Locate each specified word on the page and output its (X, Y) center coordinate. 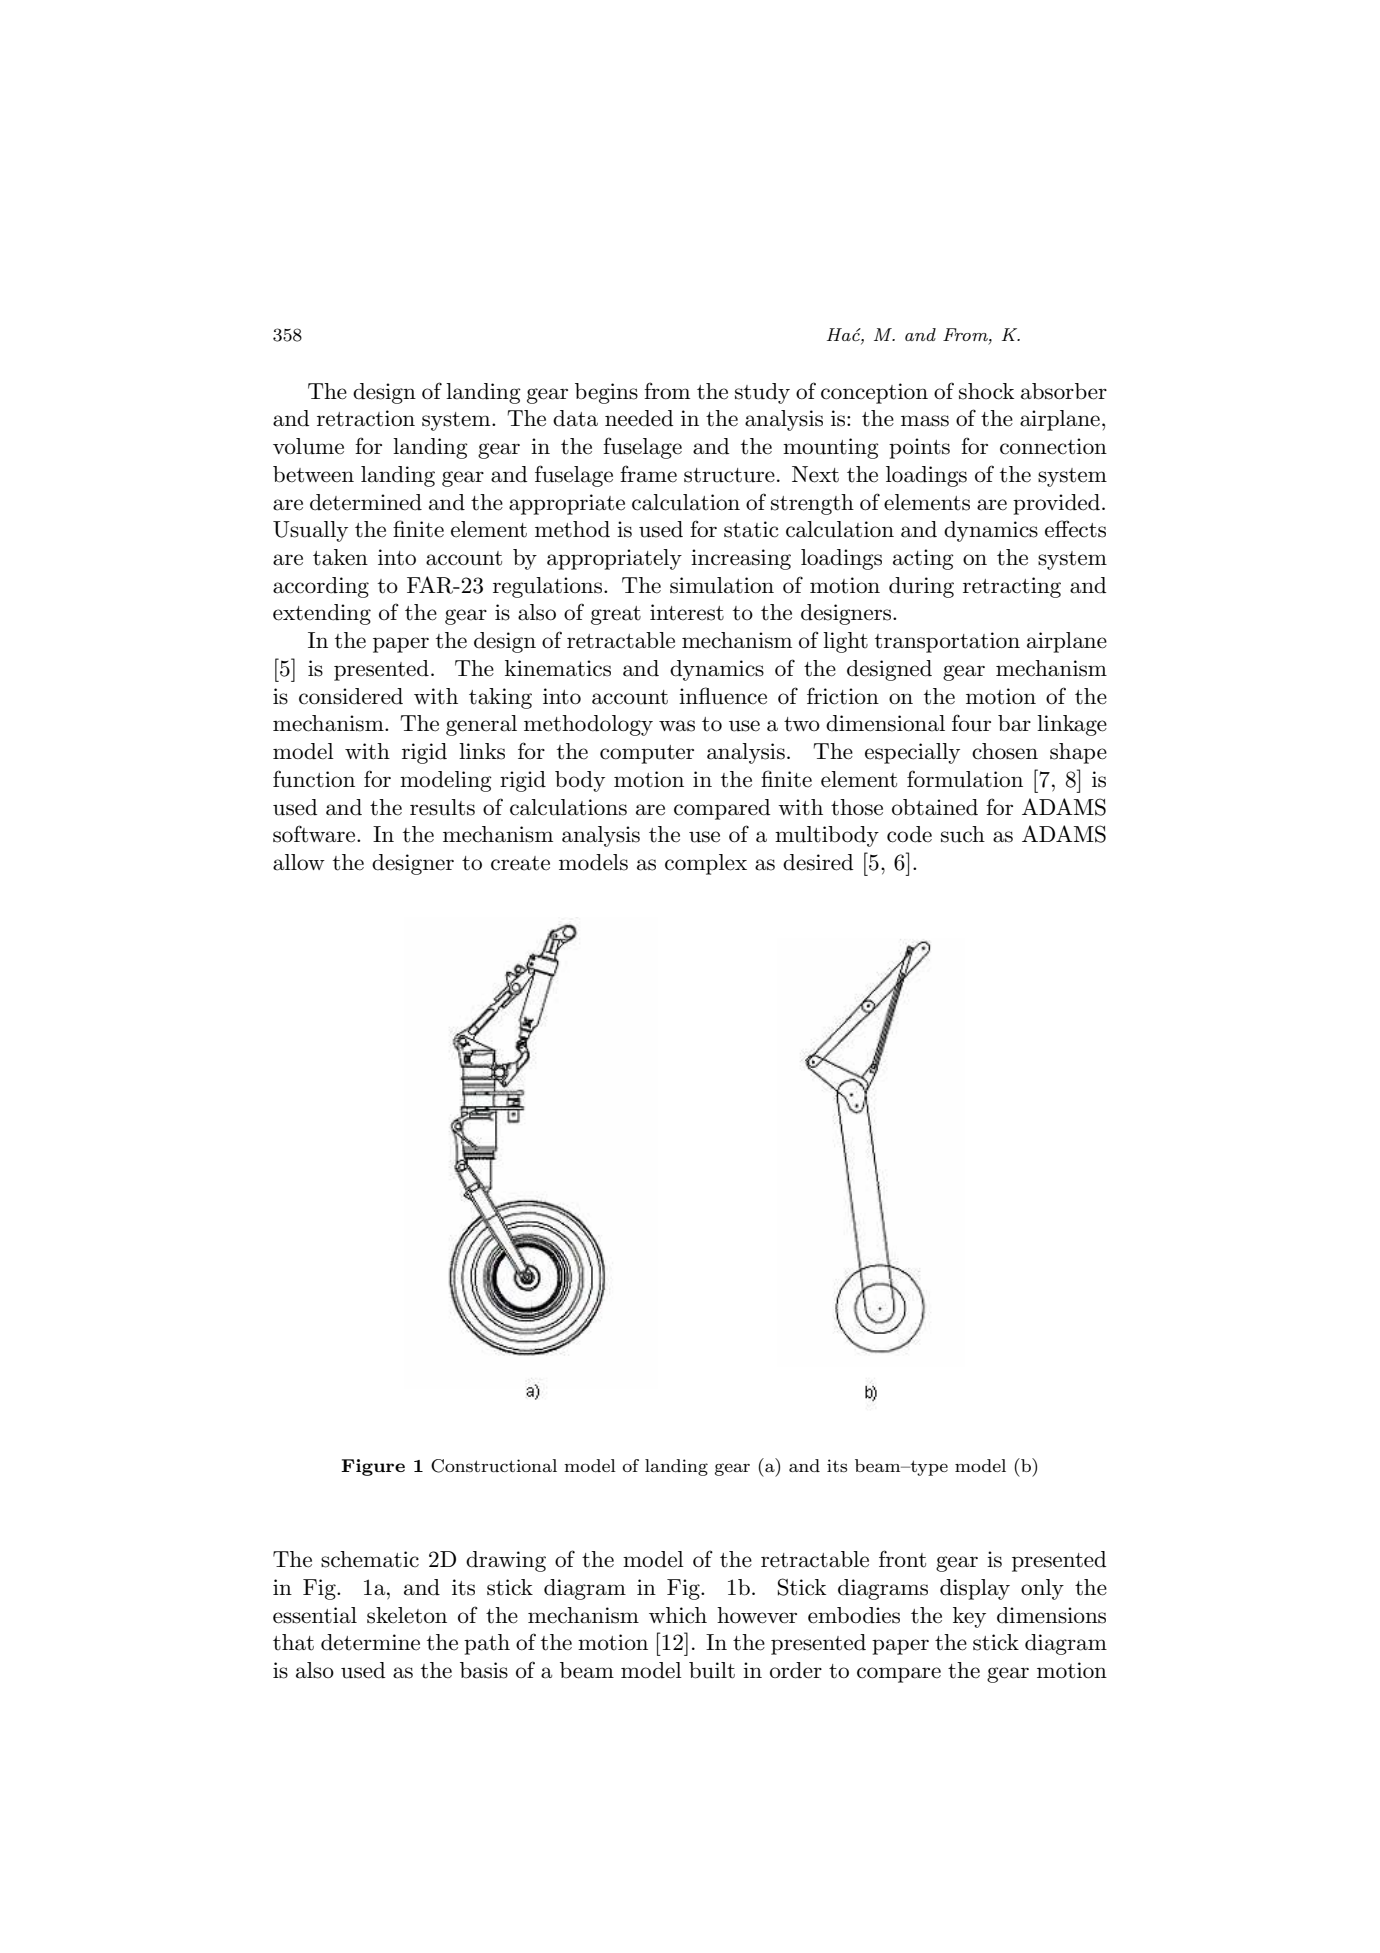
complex (706, 864)
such (963, 834)
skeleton (407, 1615)
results (442, 807)
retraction (366, 418)
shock (986, 391)
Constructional (494, 1466)
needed (639, 418)
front (902, 1559)
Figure (373, 1467)
